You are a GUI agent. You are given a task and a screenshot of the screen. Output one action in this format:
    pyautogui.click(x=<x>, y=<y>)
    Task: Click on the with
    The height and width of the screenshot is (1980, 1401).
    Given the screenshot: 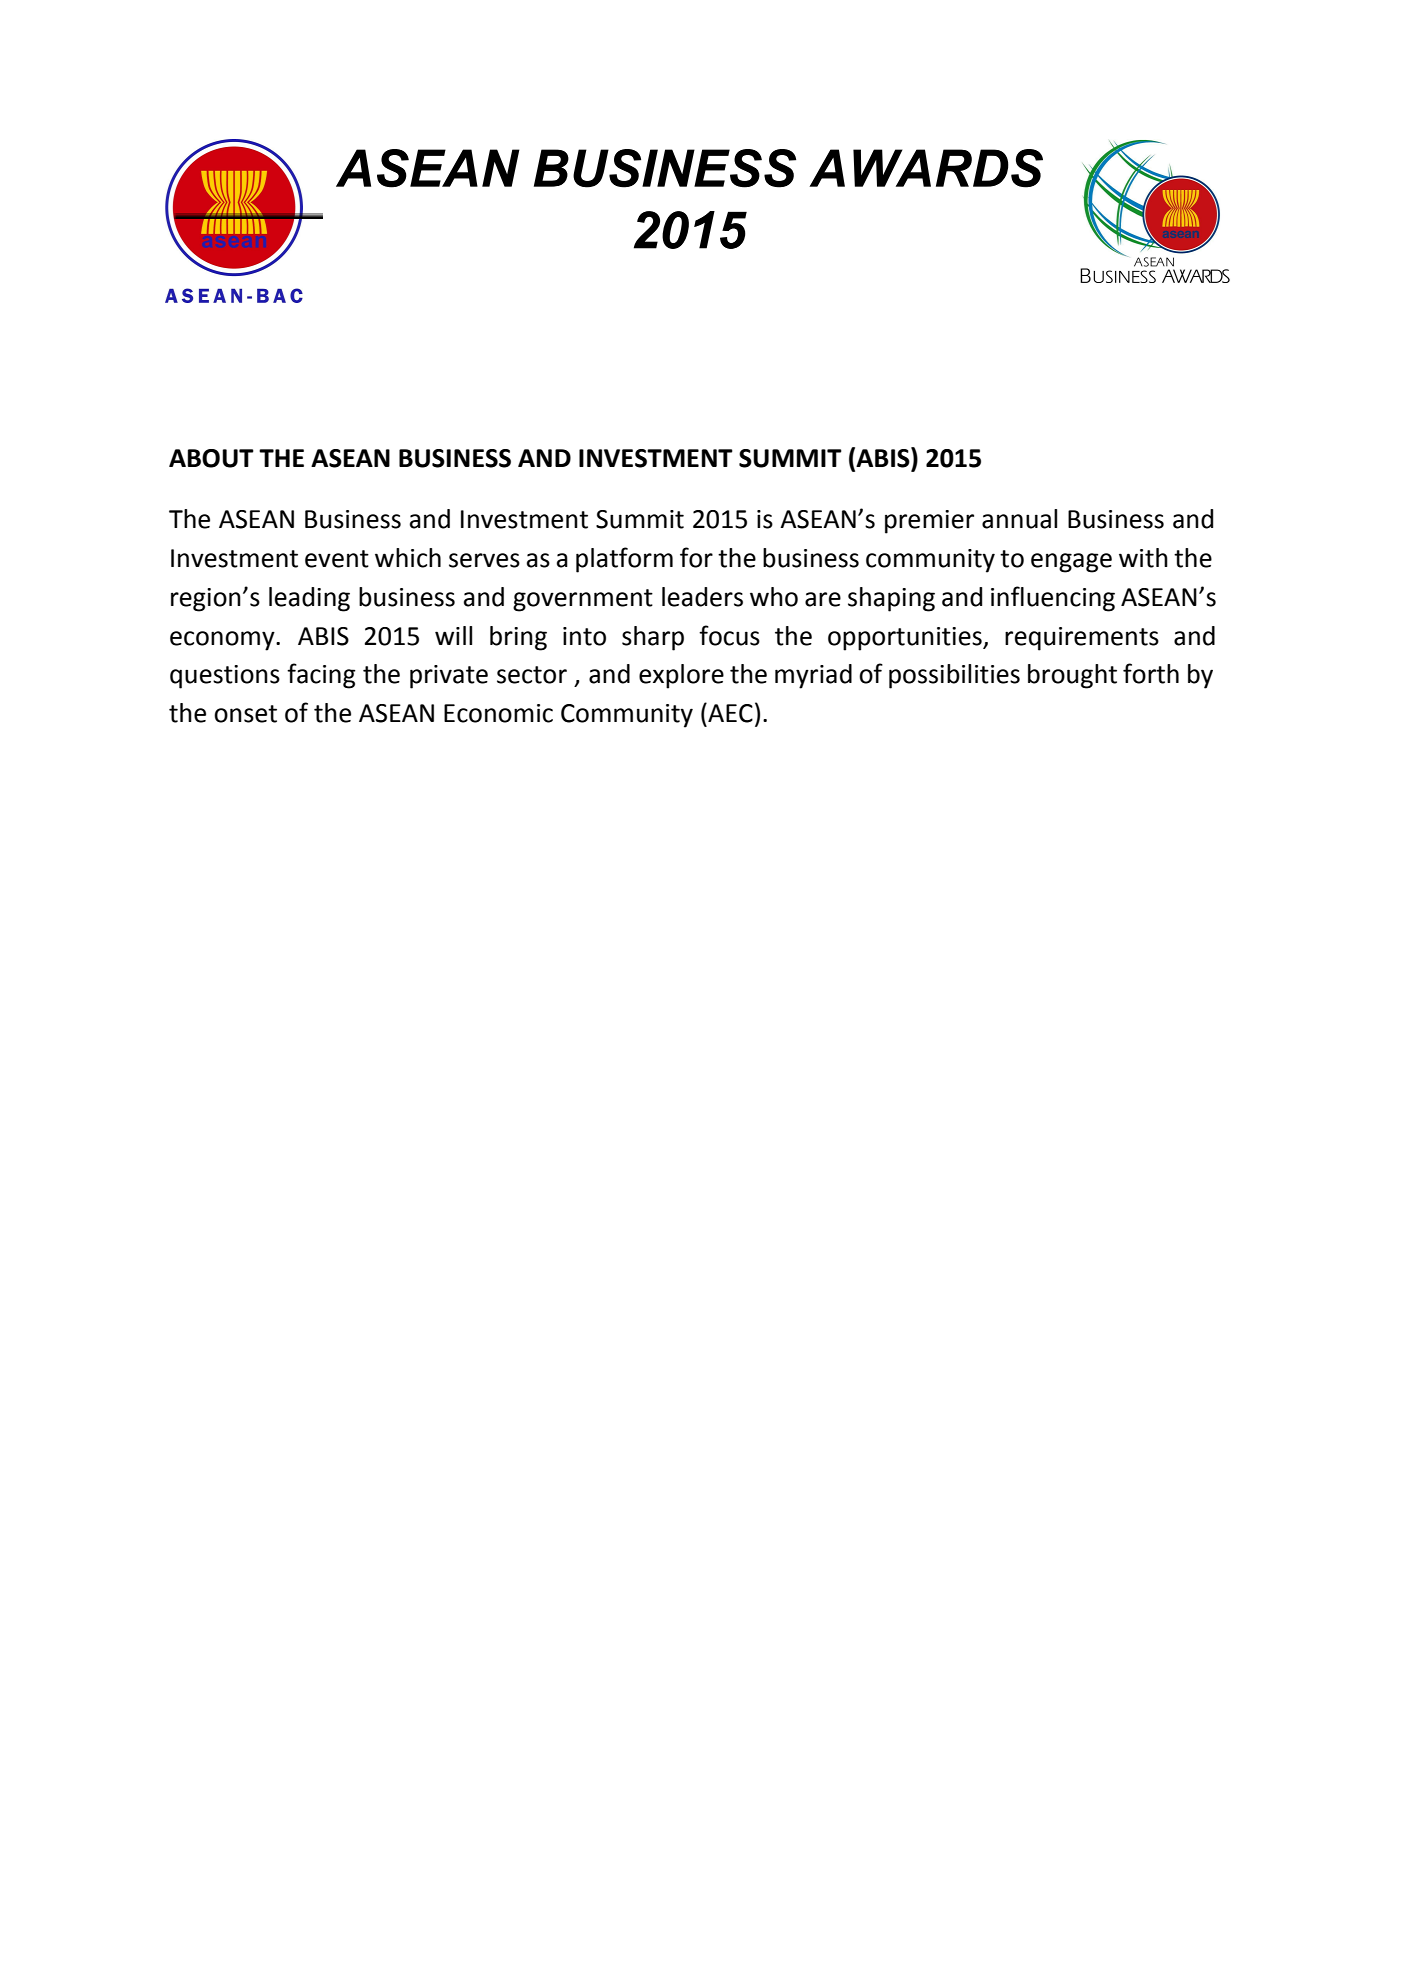 What is the action you would take?
    pyautogui.click(x=1143, y=558)
